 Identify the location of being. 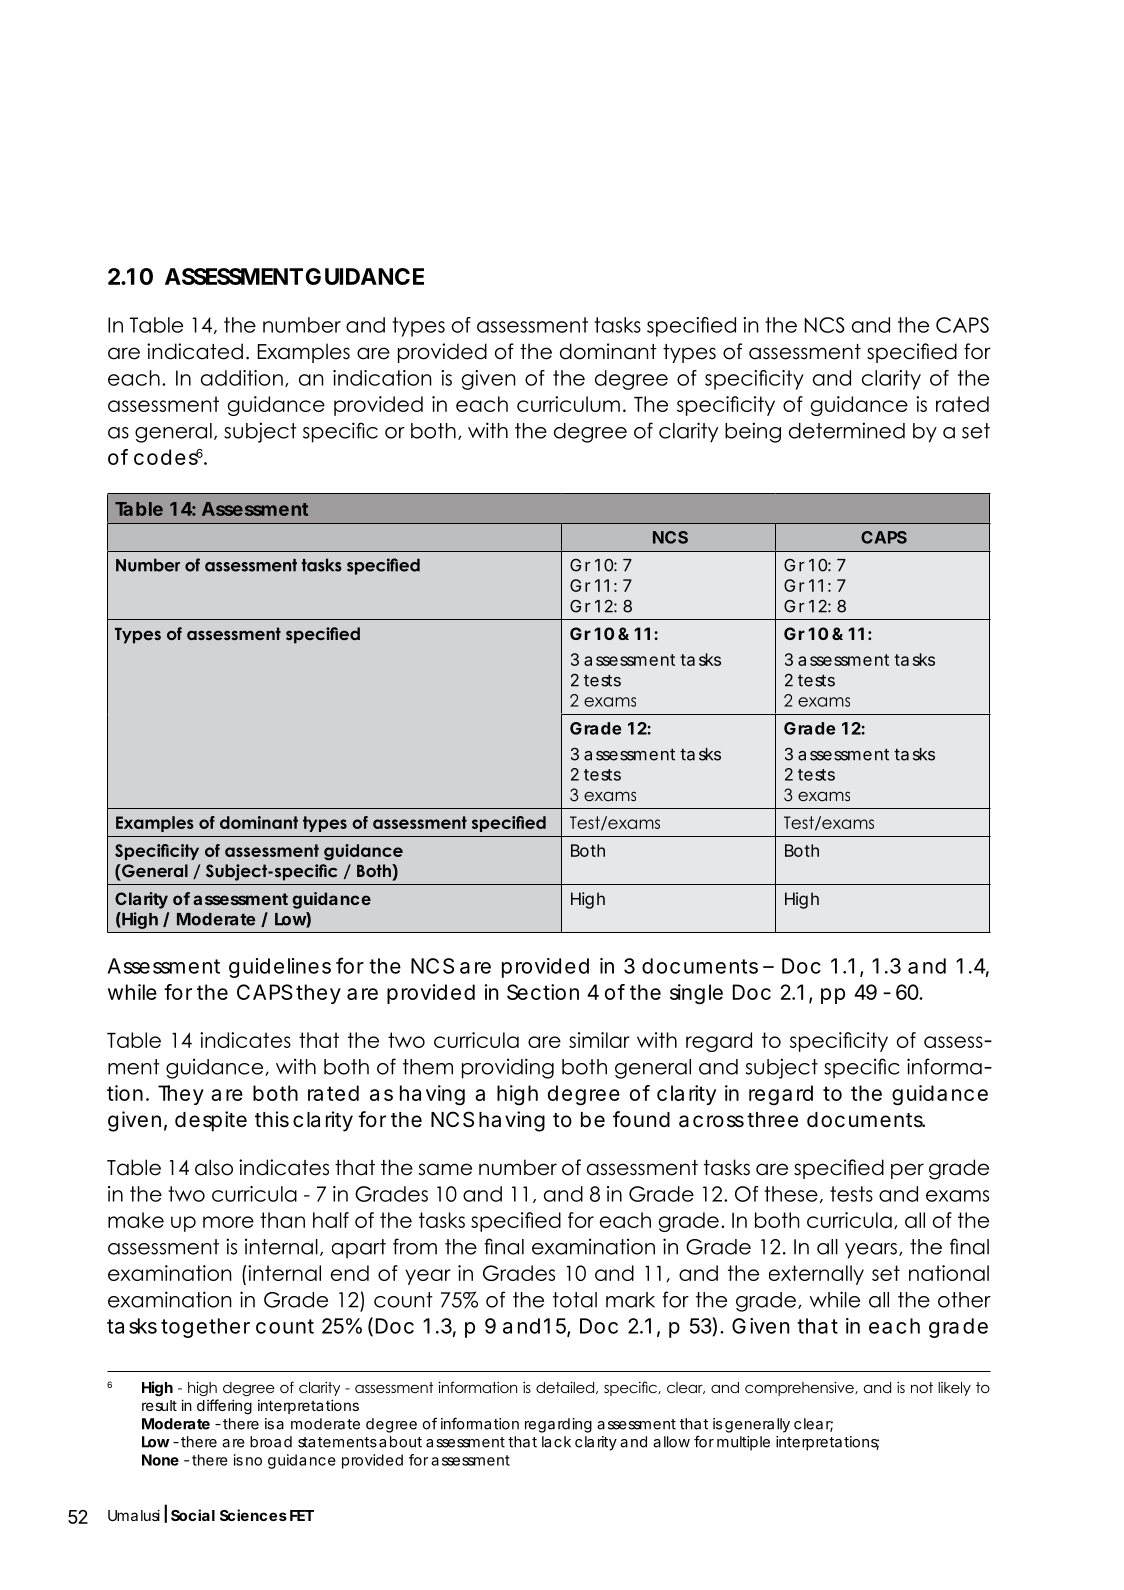
(753, 432).
